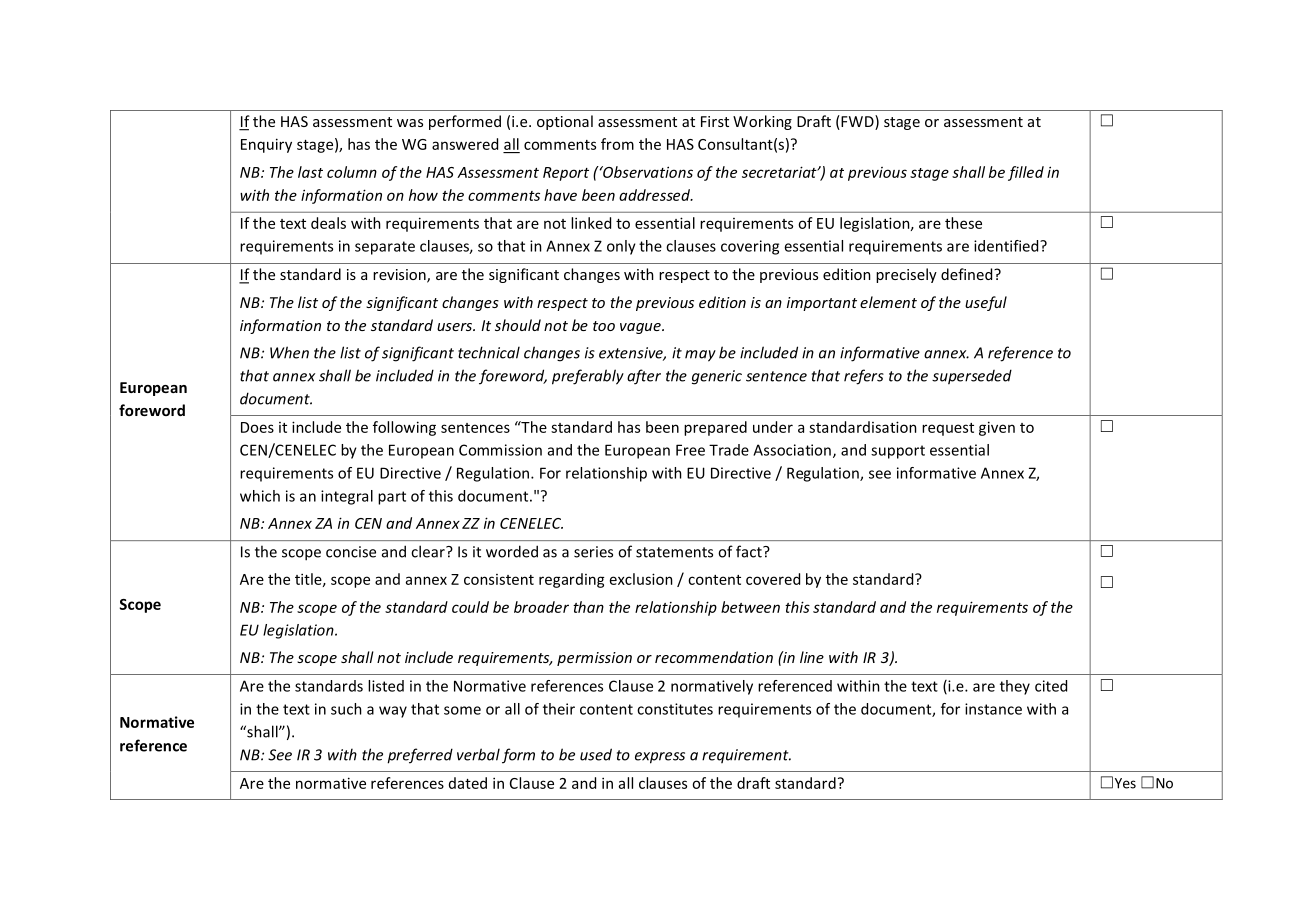 This page has width=1308, height=924. Describe the element at coordinates (773, 579) in the page. I see `covered` at that location.
